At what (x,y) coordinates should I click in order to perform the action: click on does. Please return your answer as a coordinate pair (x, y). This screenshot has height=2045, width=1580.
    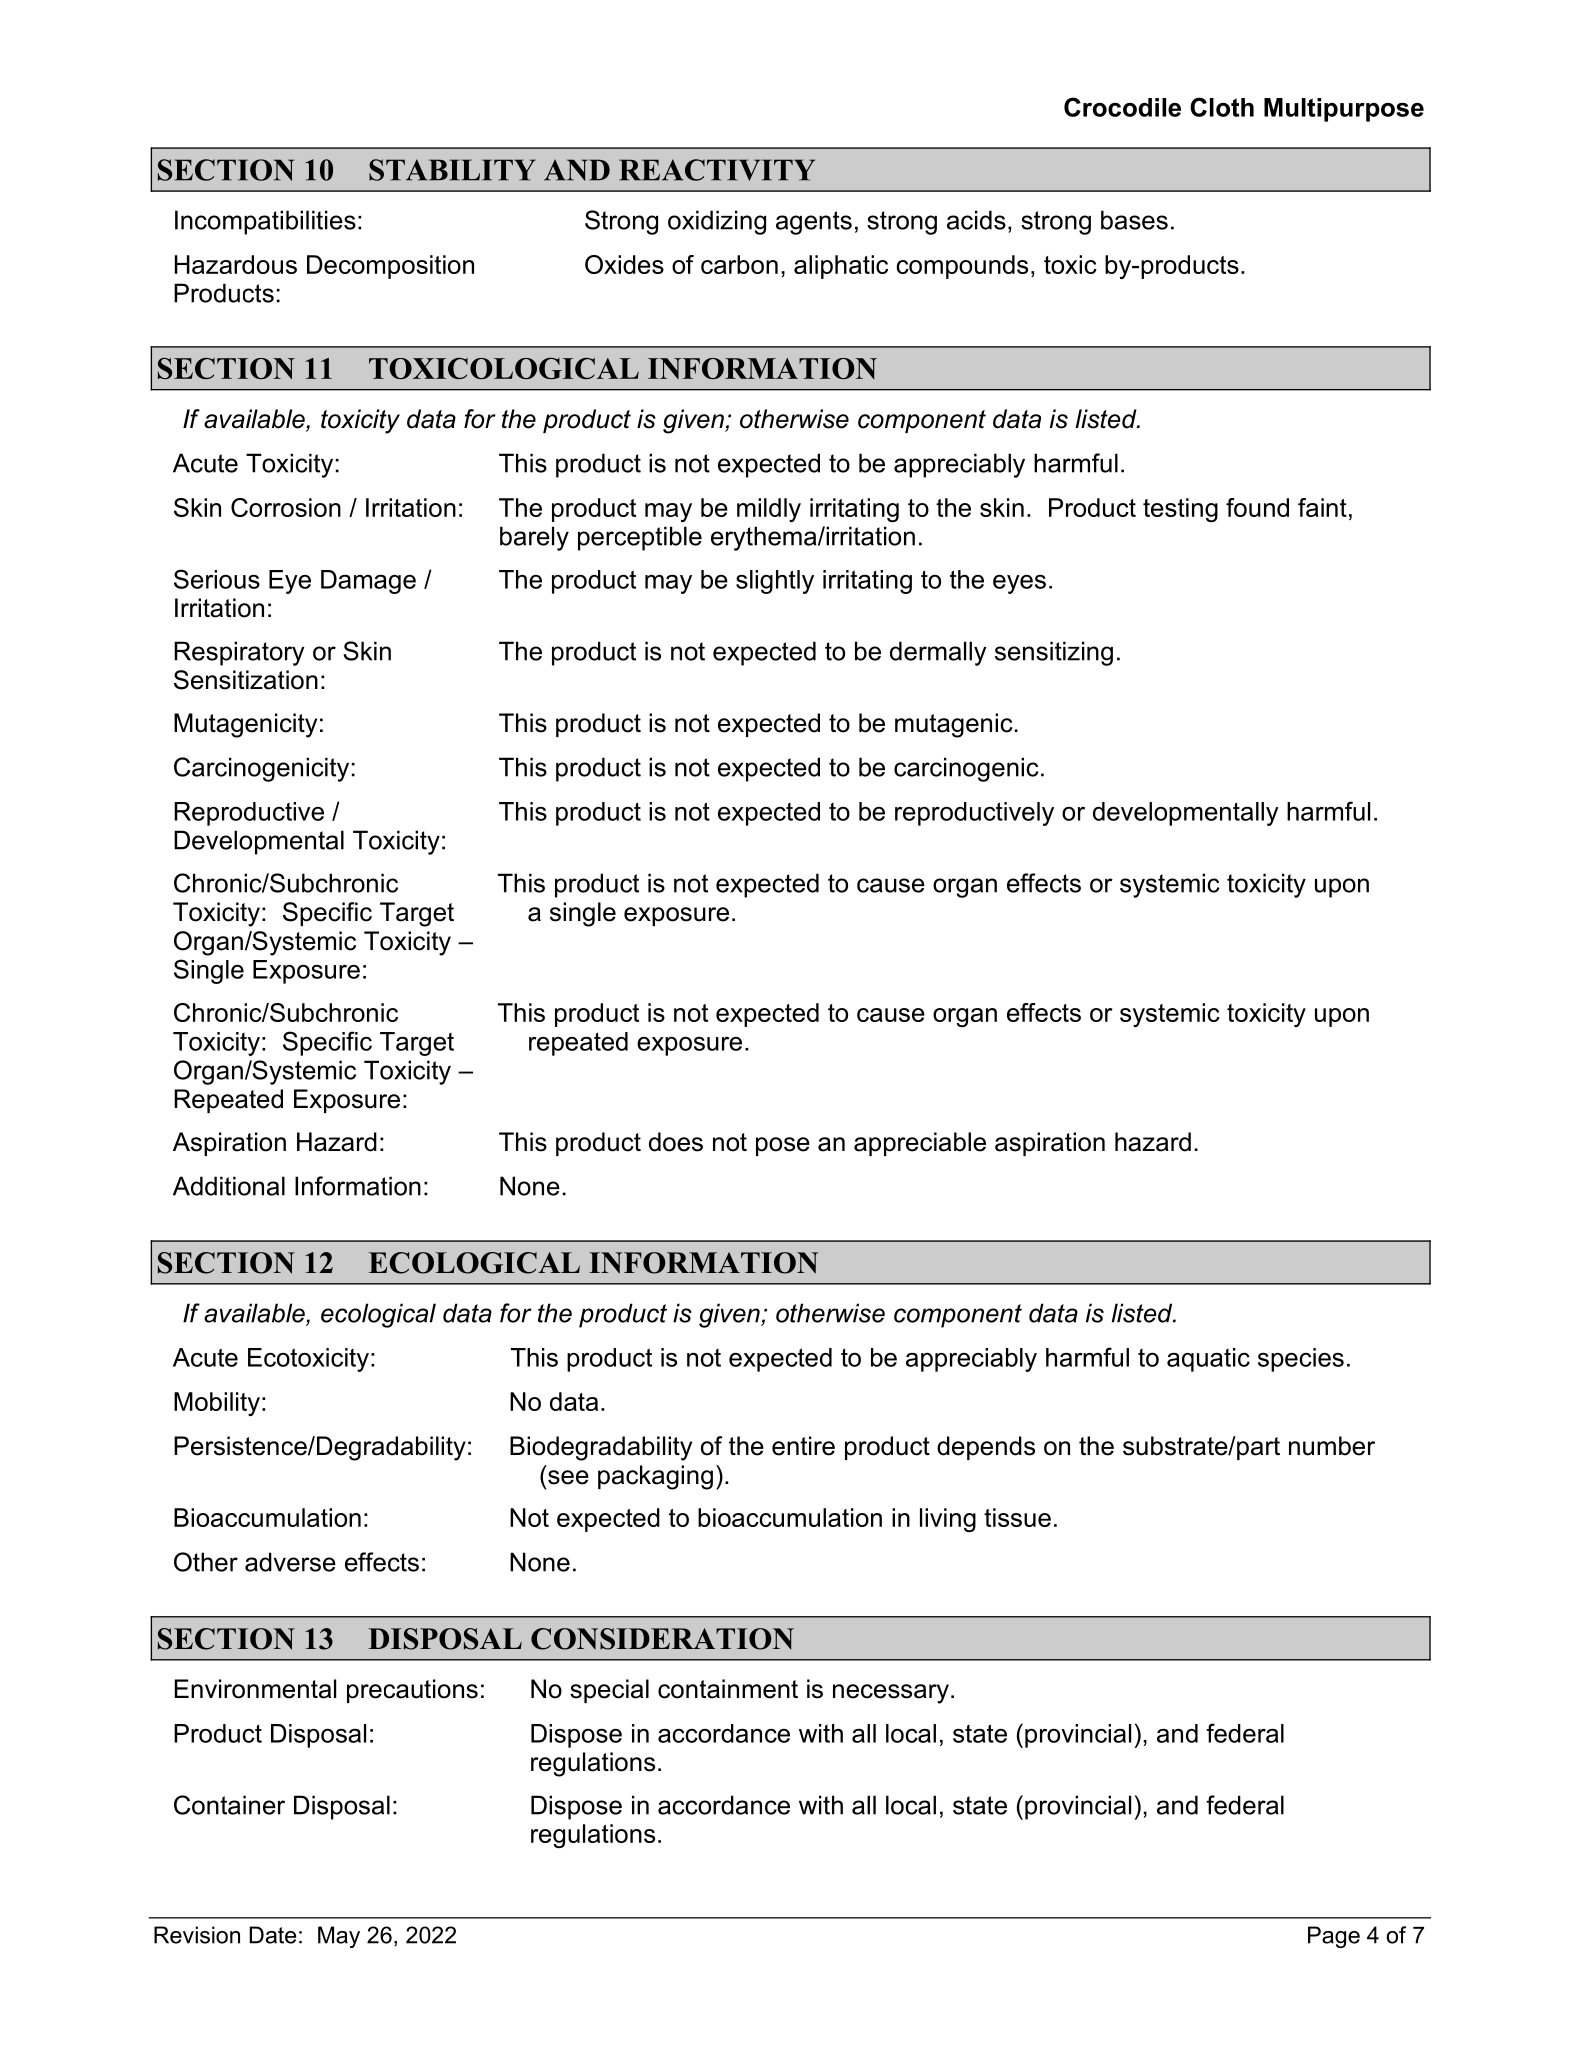
    Looking at the image, I should click on (676, 1142).
